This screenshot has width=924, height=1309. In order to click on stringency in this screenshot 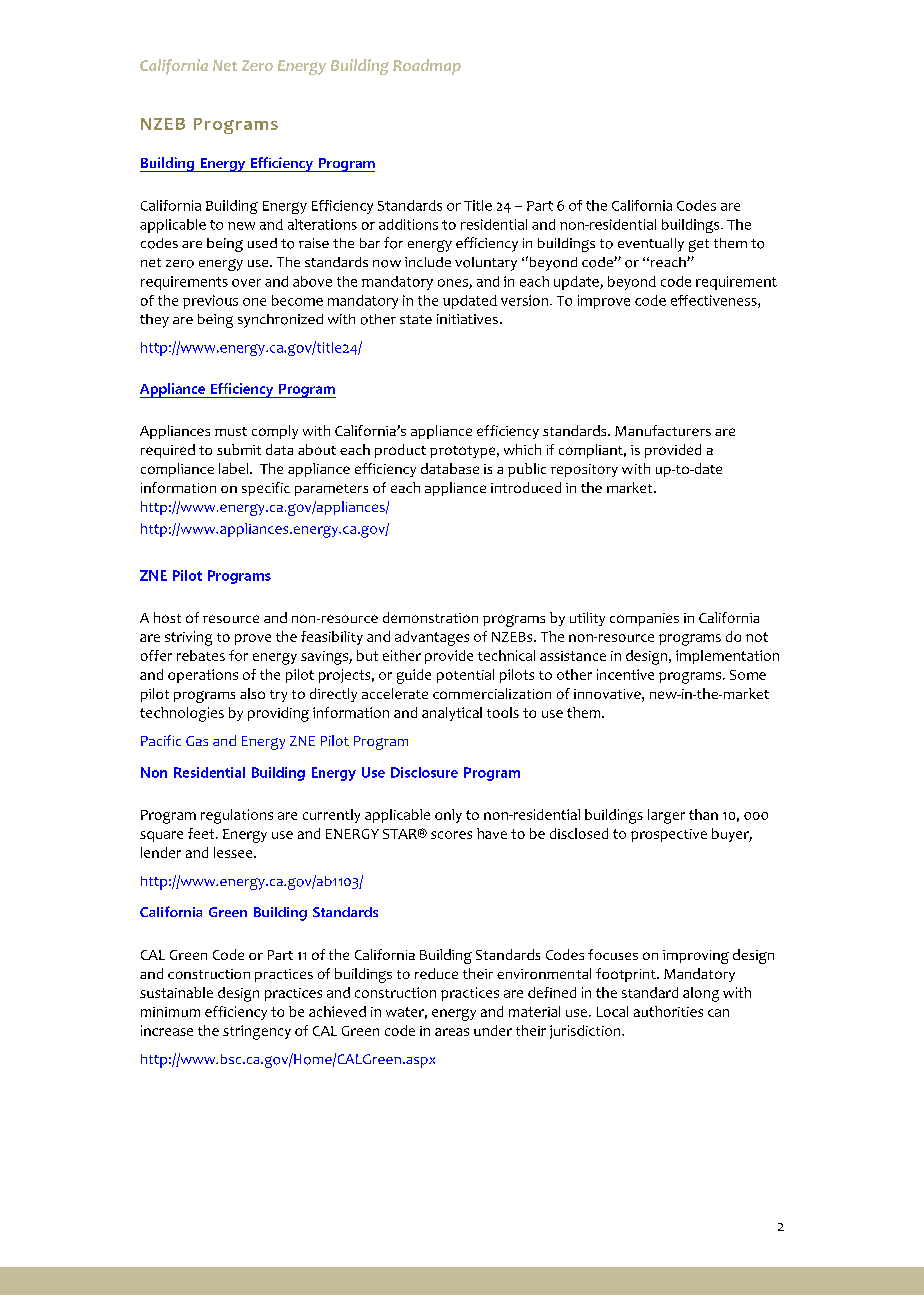, I will do `click(257, 1032)`.
